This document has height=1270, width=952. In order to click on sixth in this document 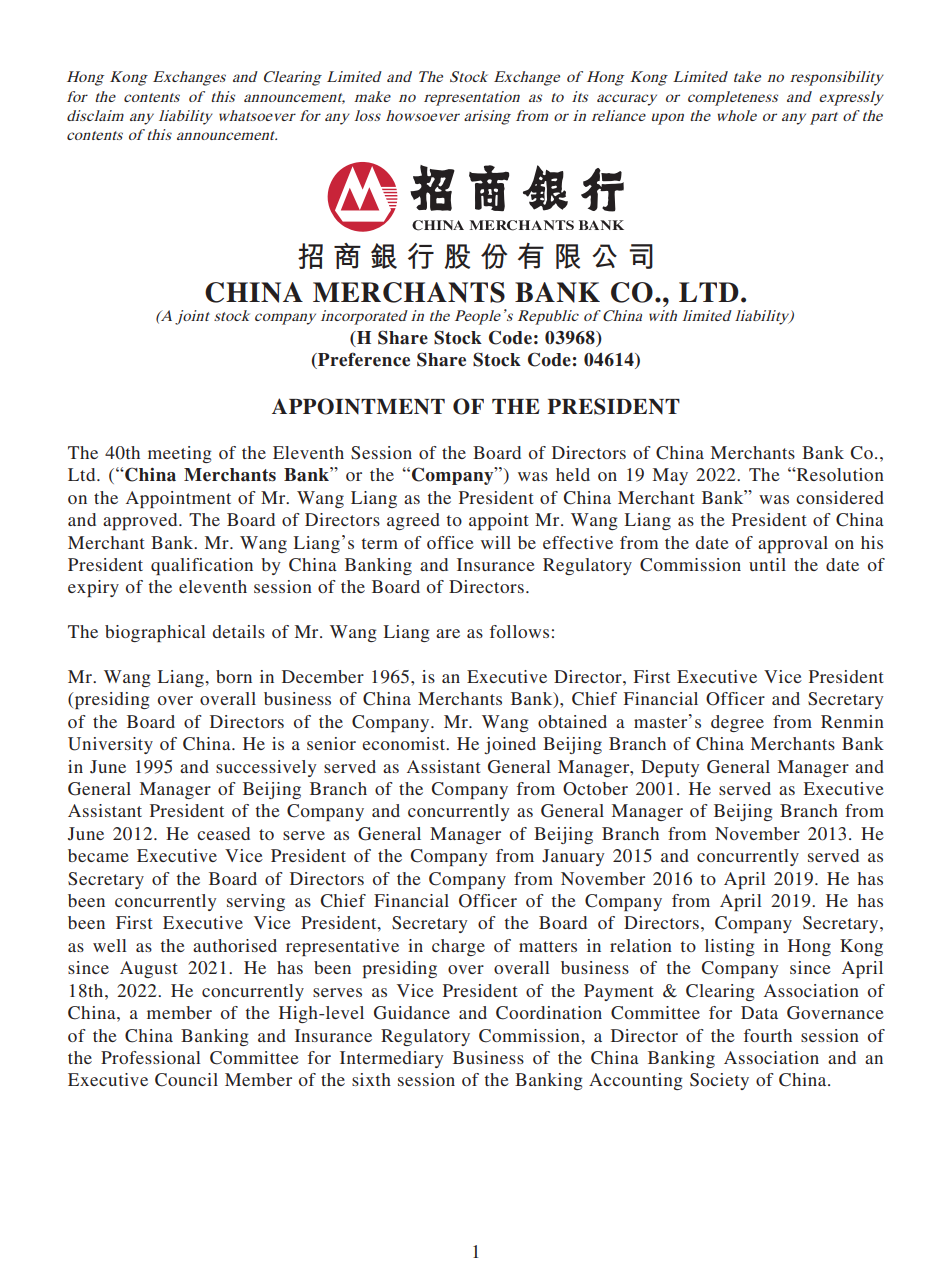, I will do `click(371, 1079)`.
